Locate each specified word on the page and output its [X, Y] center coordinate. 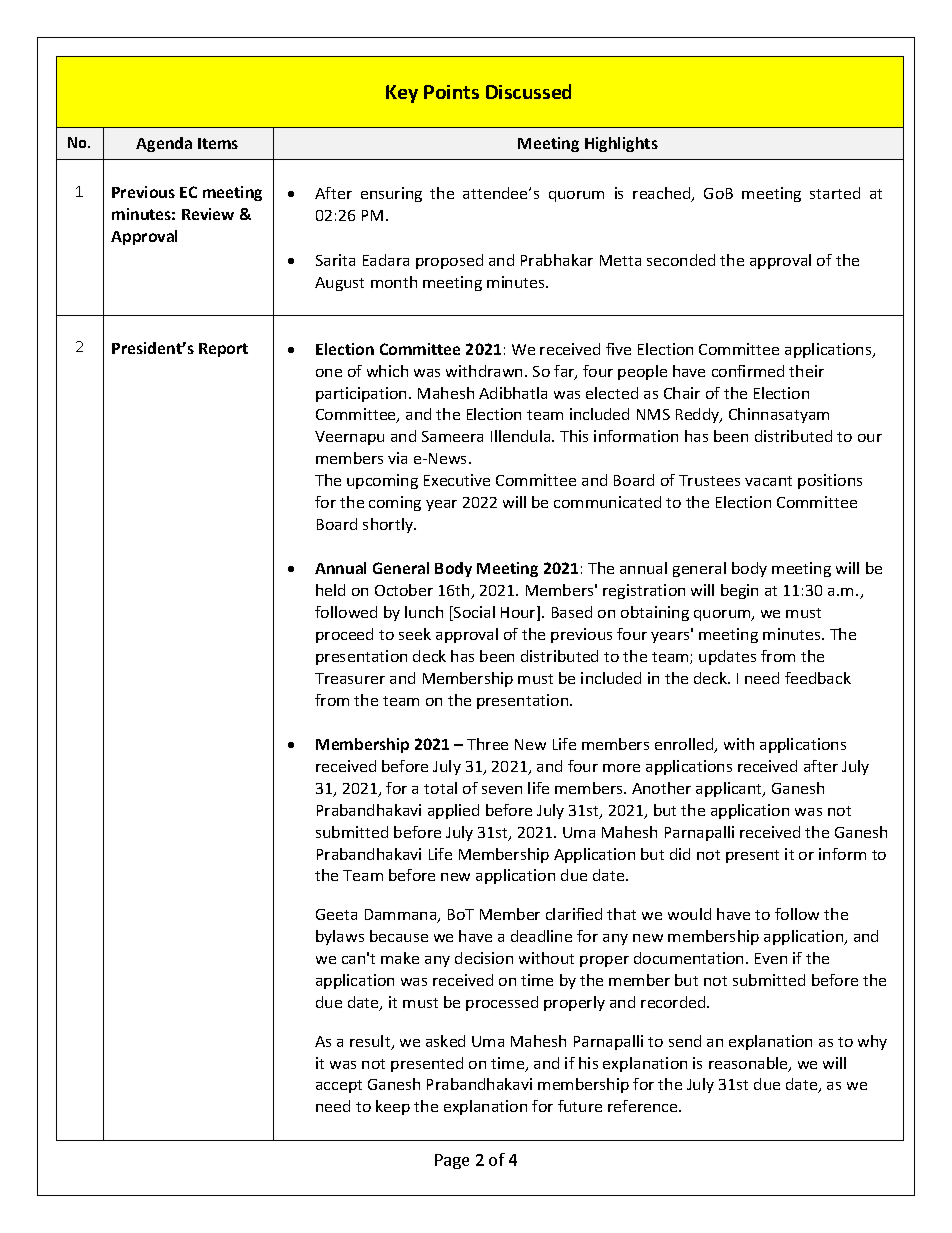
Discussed [528, 91]
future [580, 1106]
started [835, 193]
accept [339, 1086]
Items [218, 143]
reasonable [749, 1064]
